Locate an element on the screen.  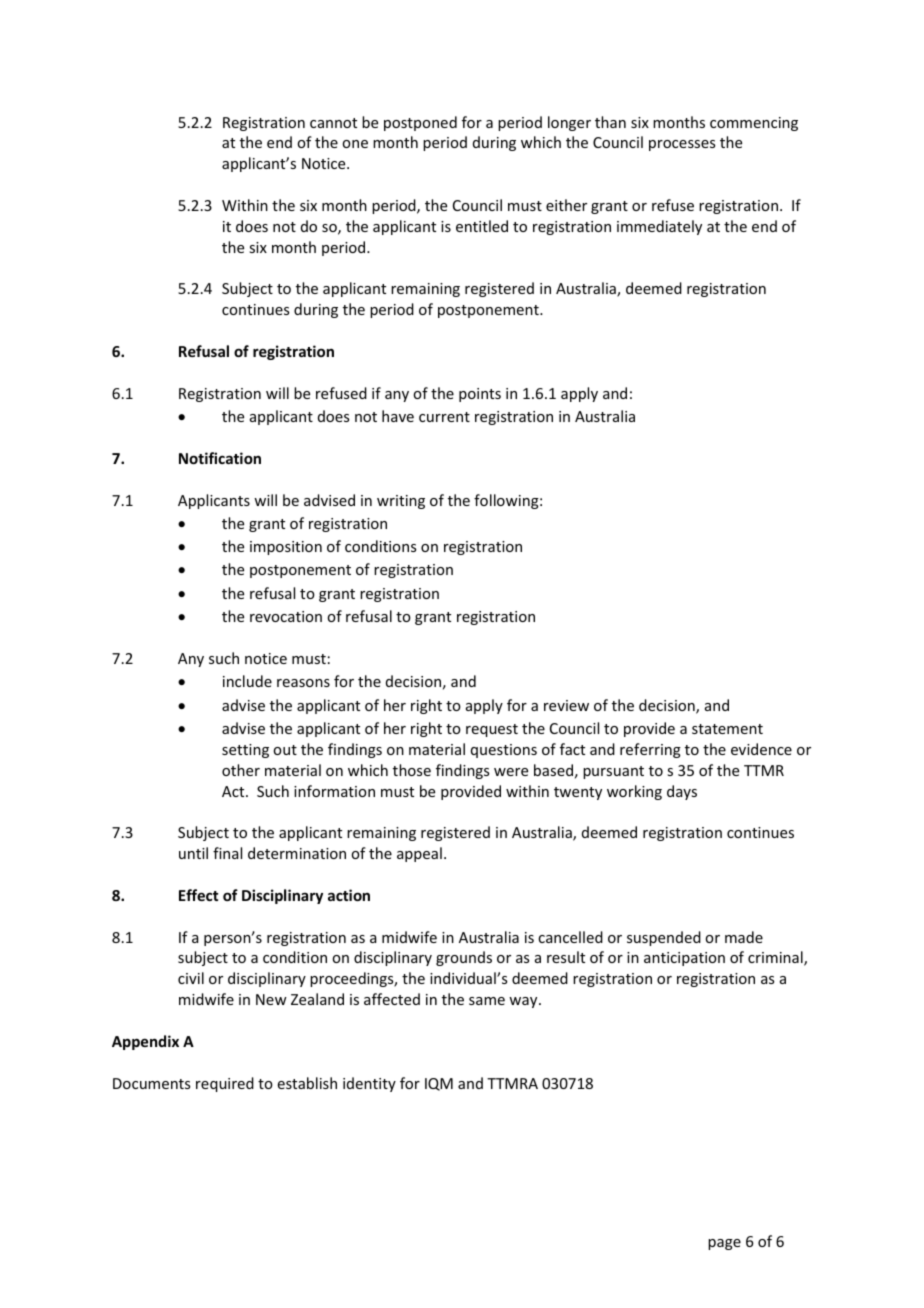
page is located at coordinates (724, 1244).
